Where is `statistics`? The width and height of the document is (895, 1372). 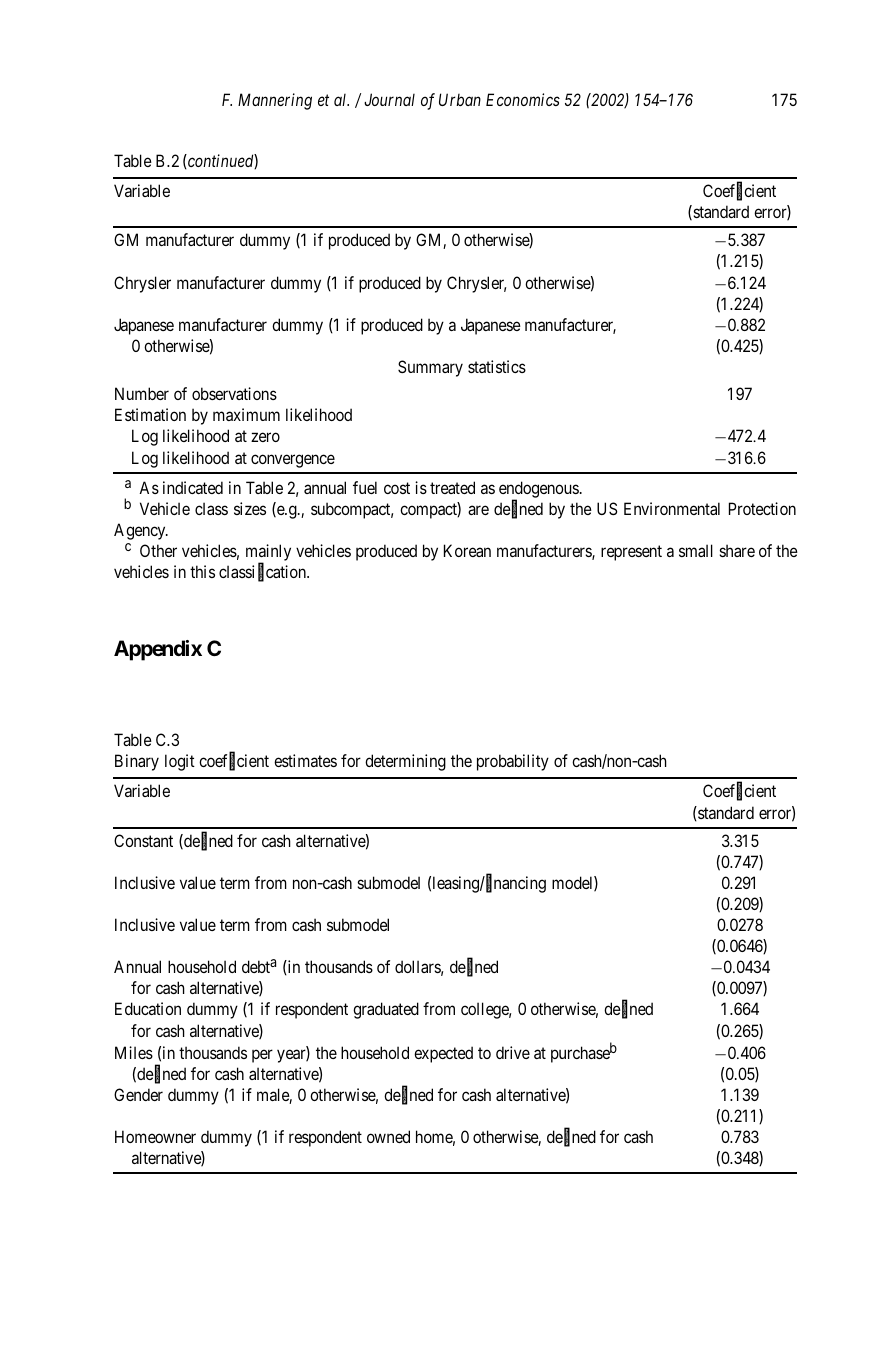 statistics is located at coordinates (497, 366).
